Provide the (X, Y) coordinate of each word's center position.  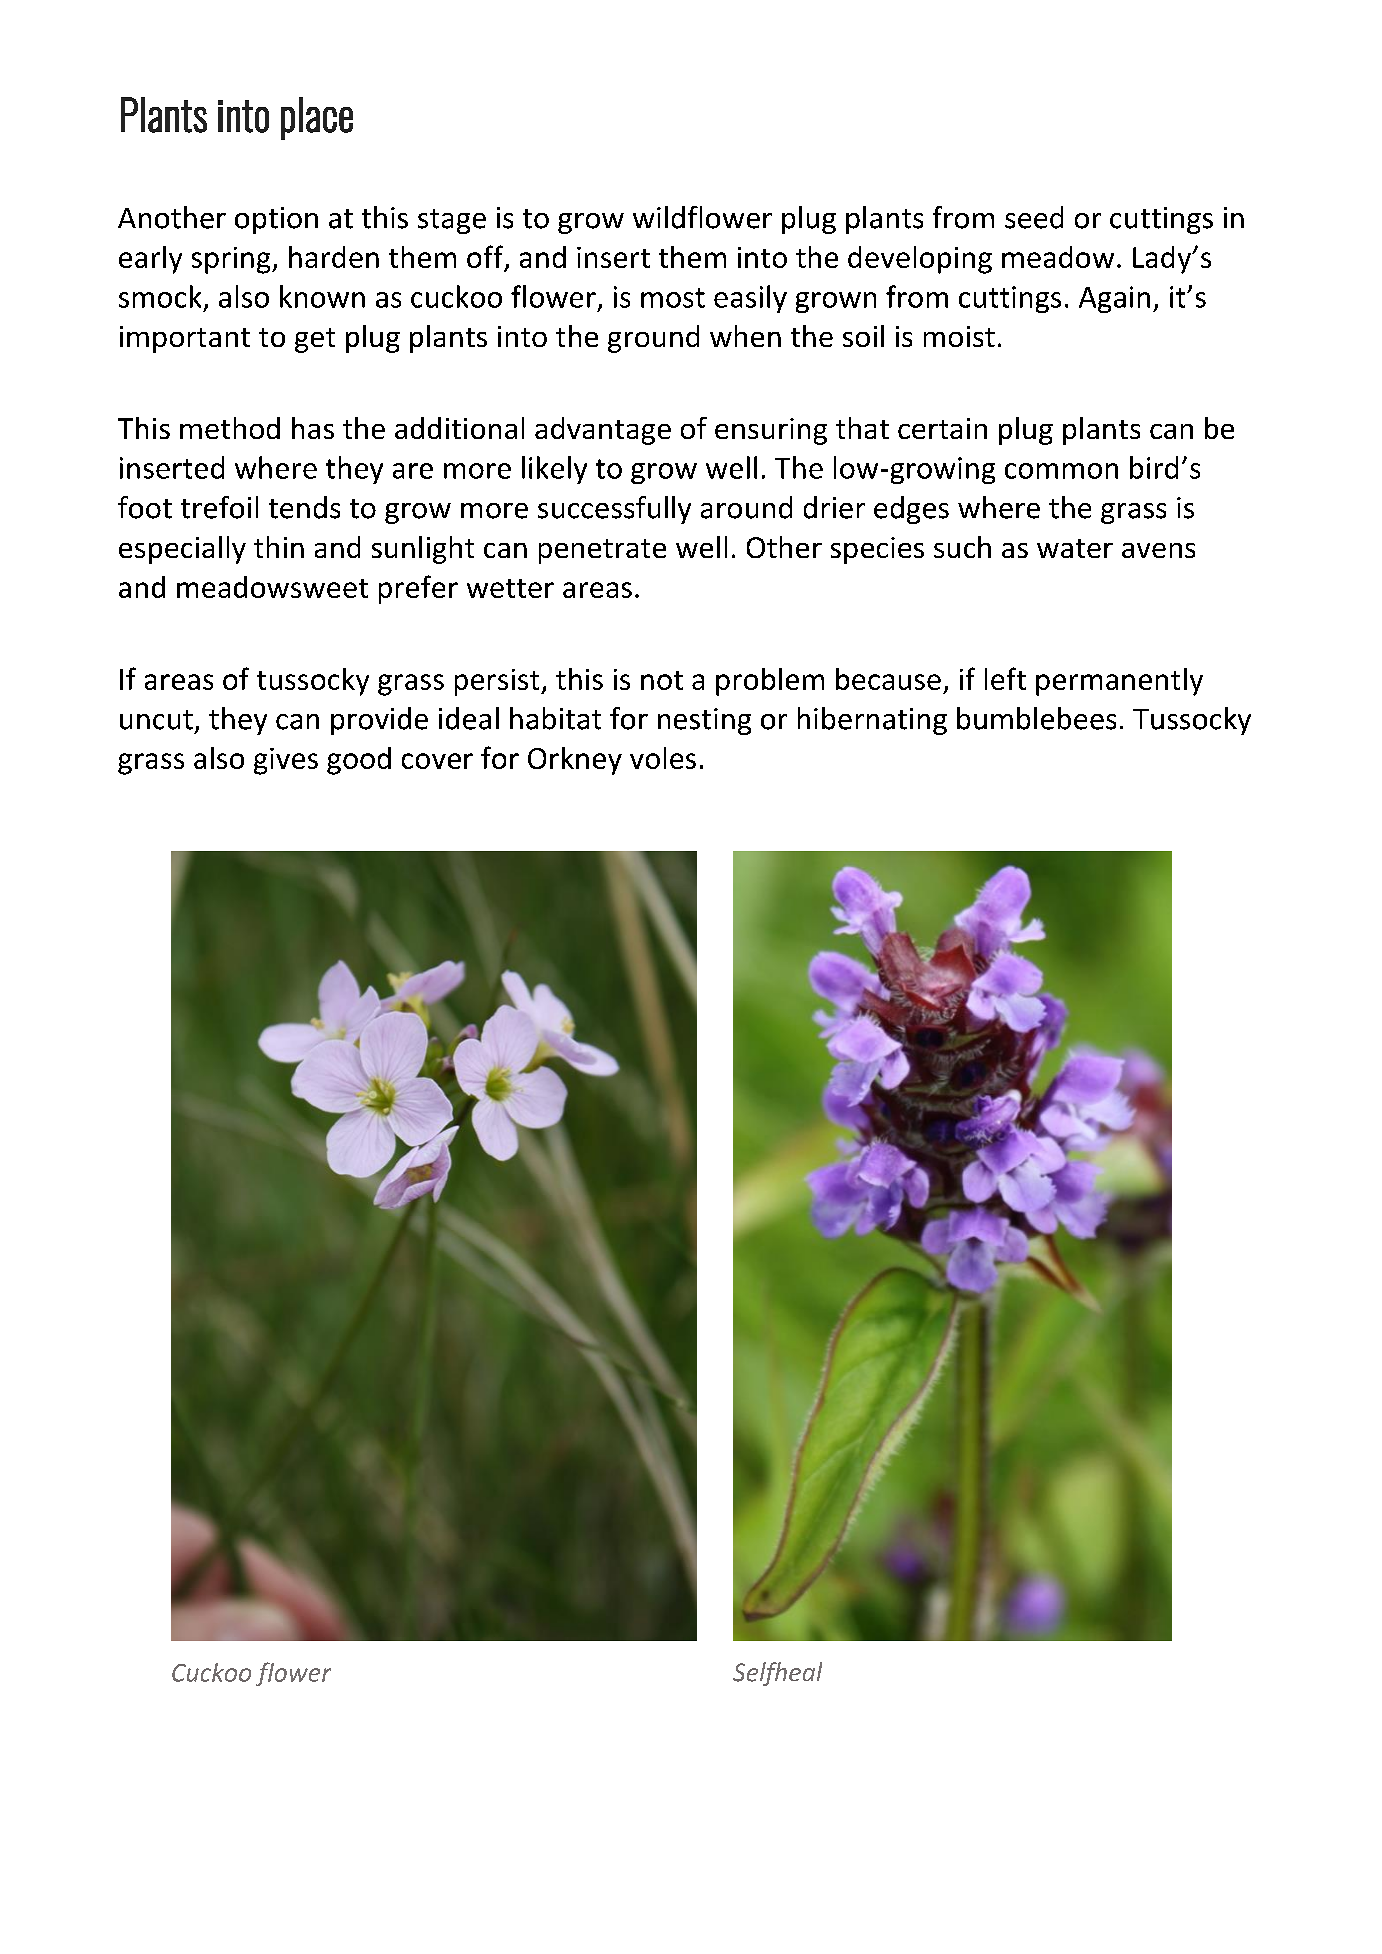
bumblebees (1036, 718)
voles (663, 758)
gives (286, 761)
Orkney (575, 761)
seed (1034, 217)
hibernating (872, 721)
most (673, 298)
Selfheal (777, 1674)
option (276, 220)
